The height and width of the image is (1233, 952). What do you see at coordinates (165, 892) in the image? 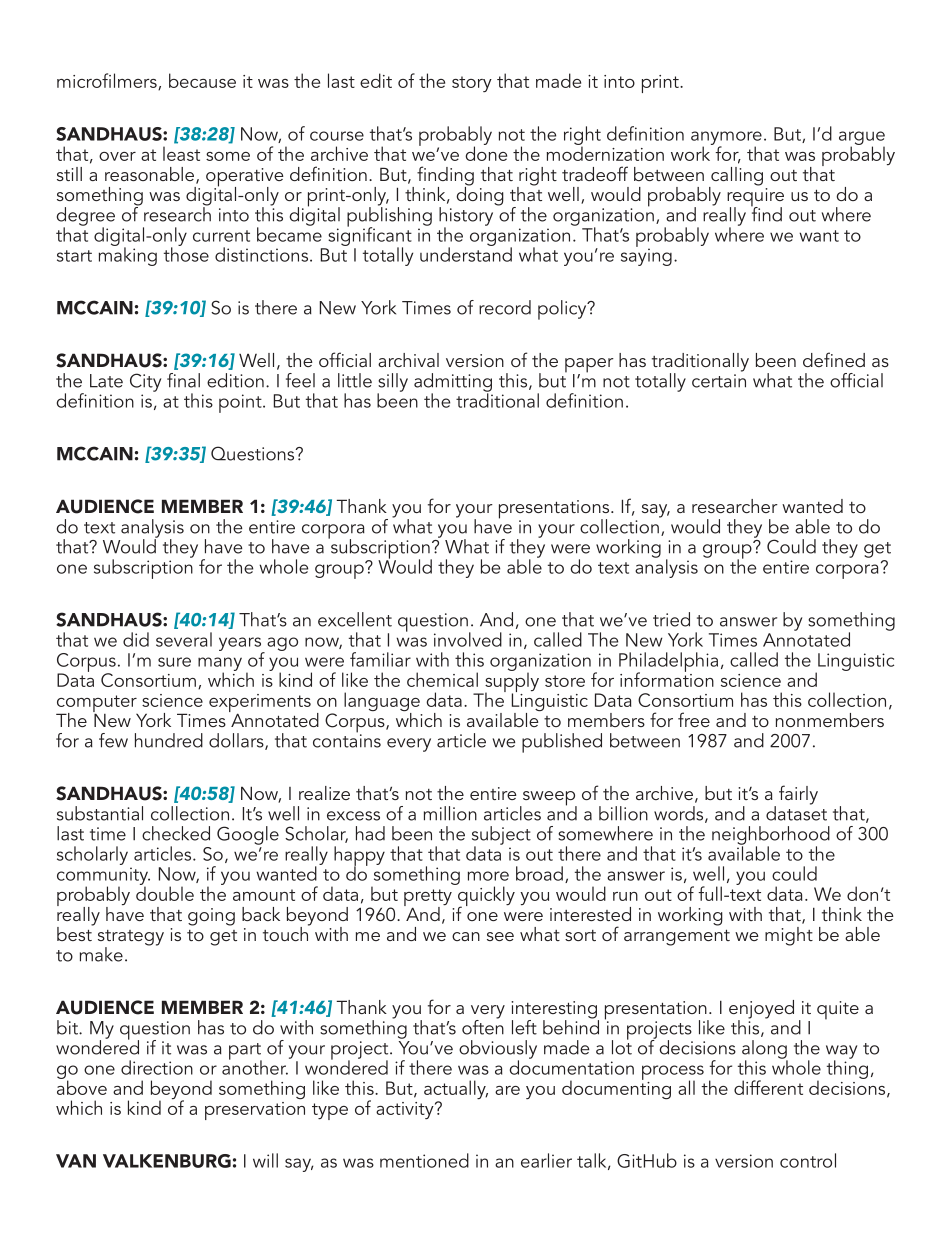
I see `double` at bounding box center [165, 892].
